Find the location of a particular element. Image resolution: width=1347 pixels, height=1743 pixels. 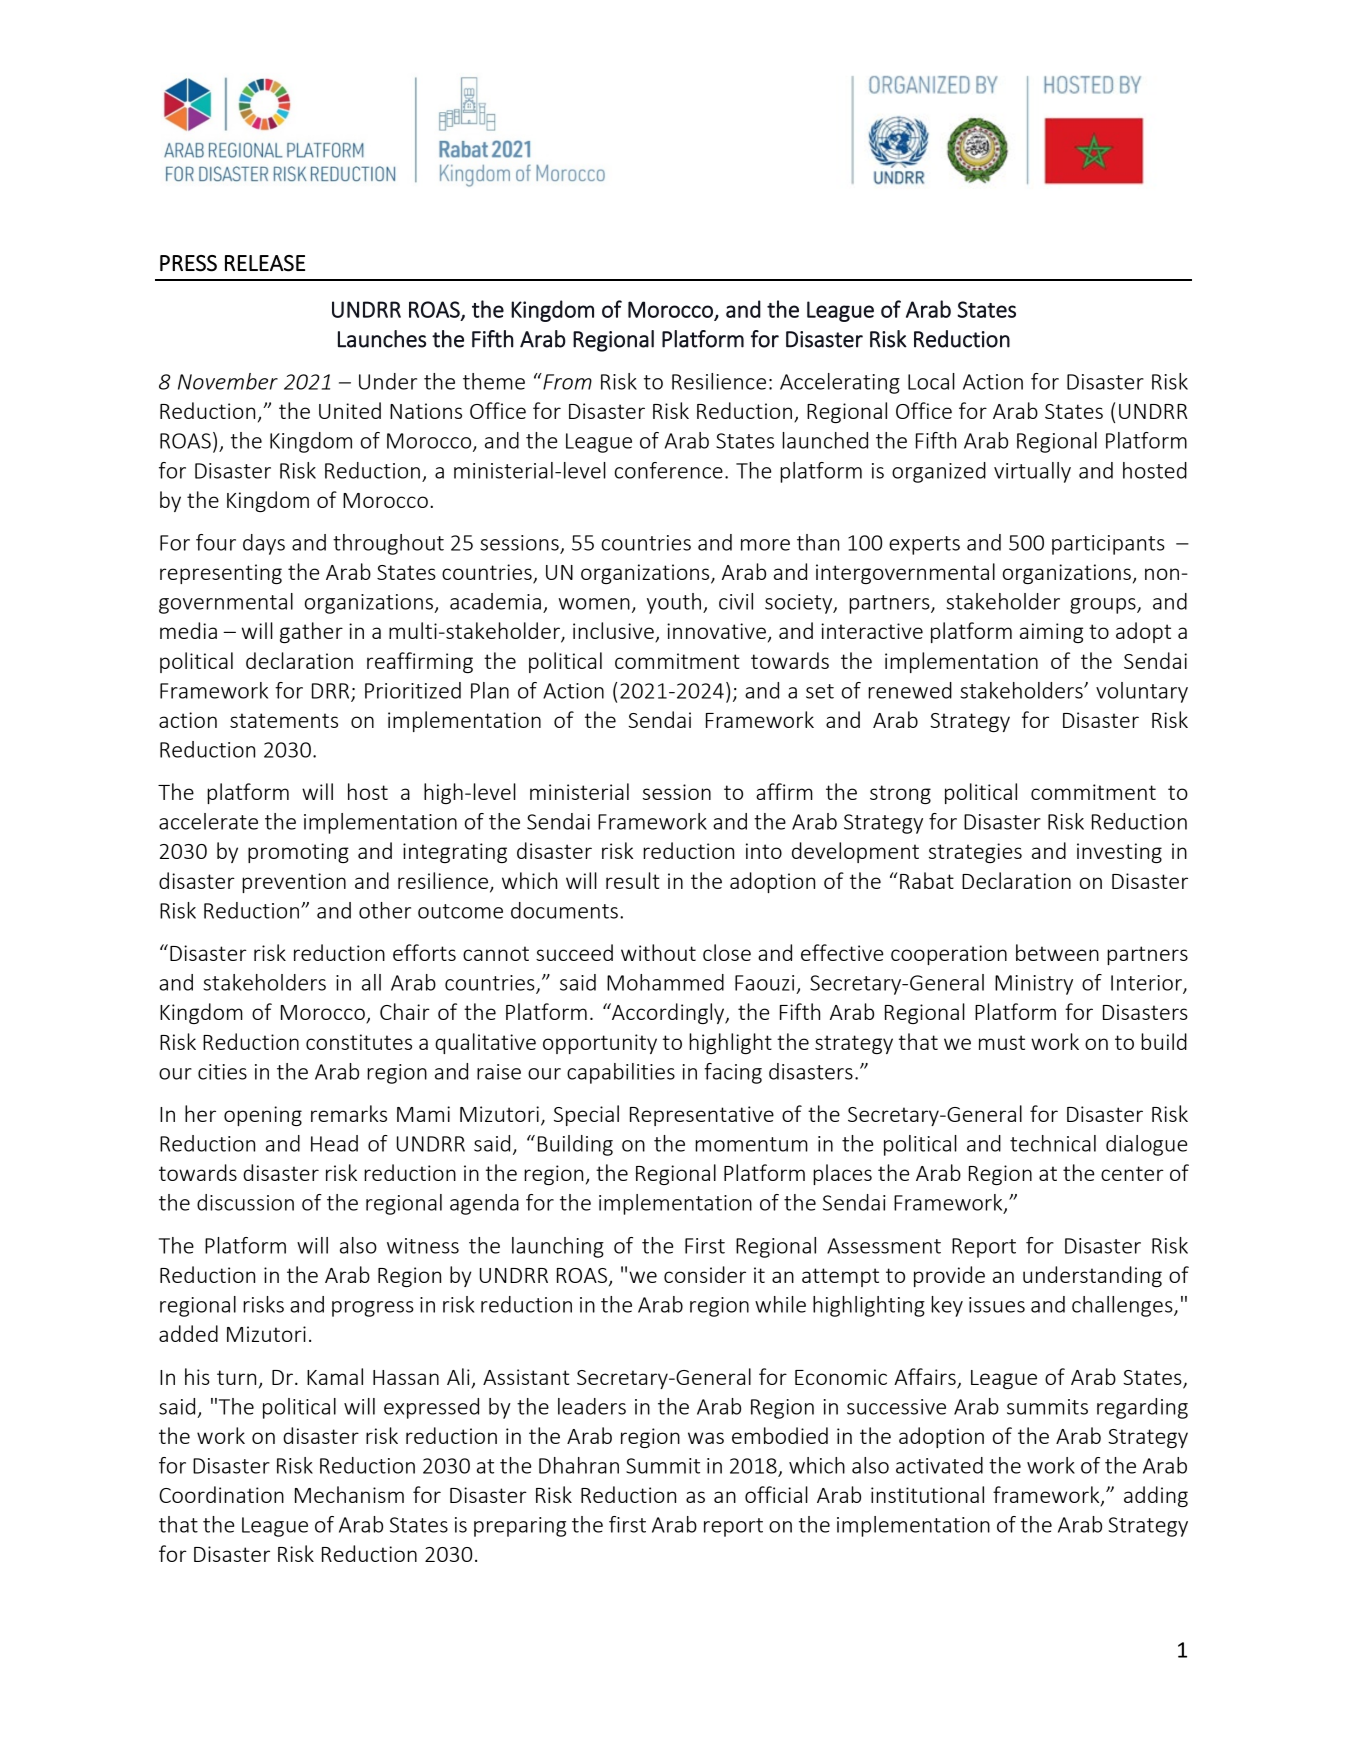

statements is located at coordinates (284, 720).
